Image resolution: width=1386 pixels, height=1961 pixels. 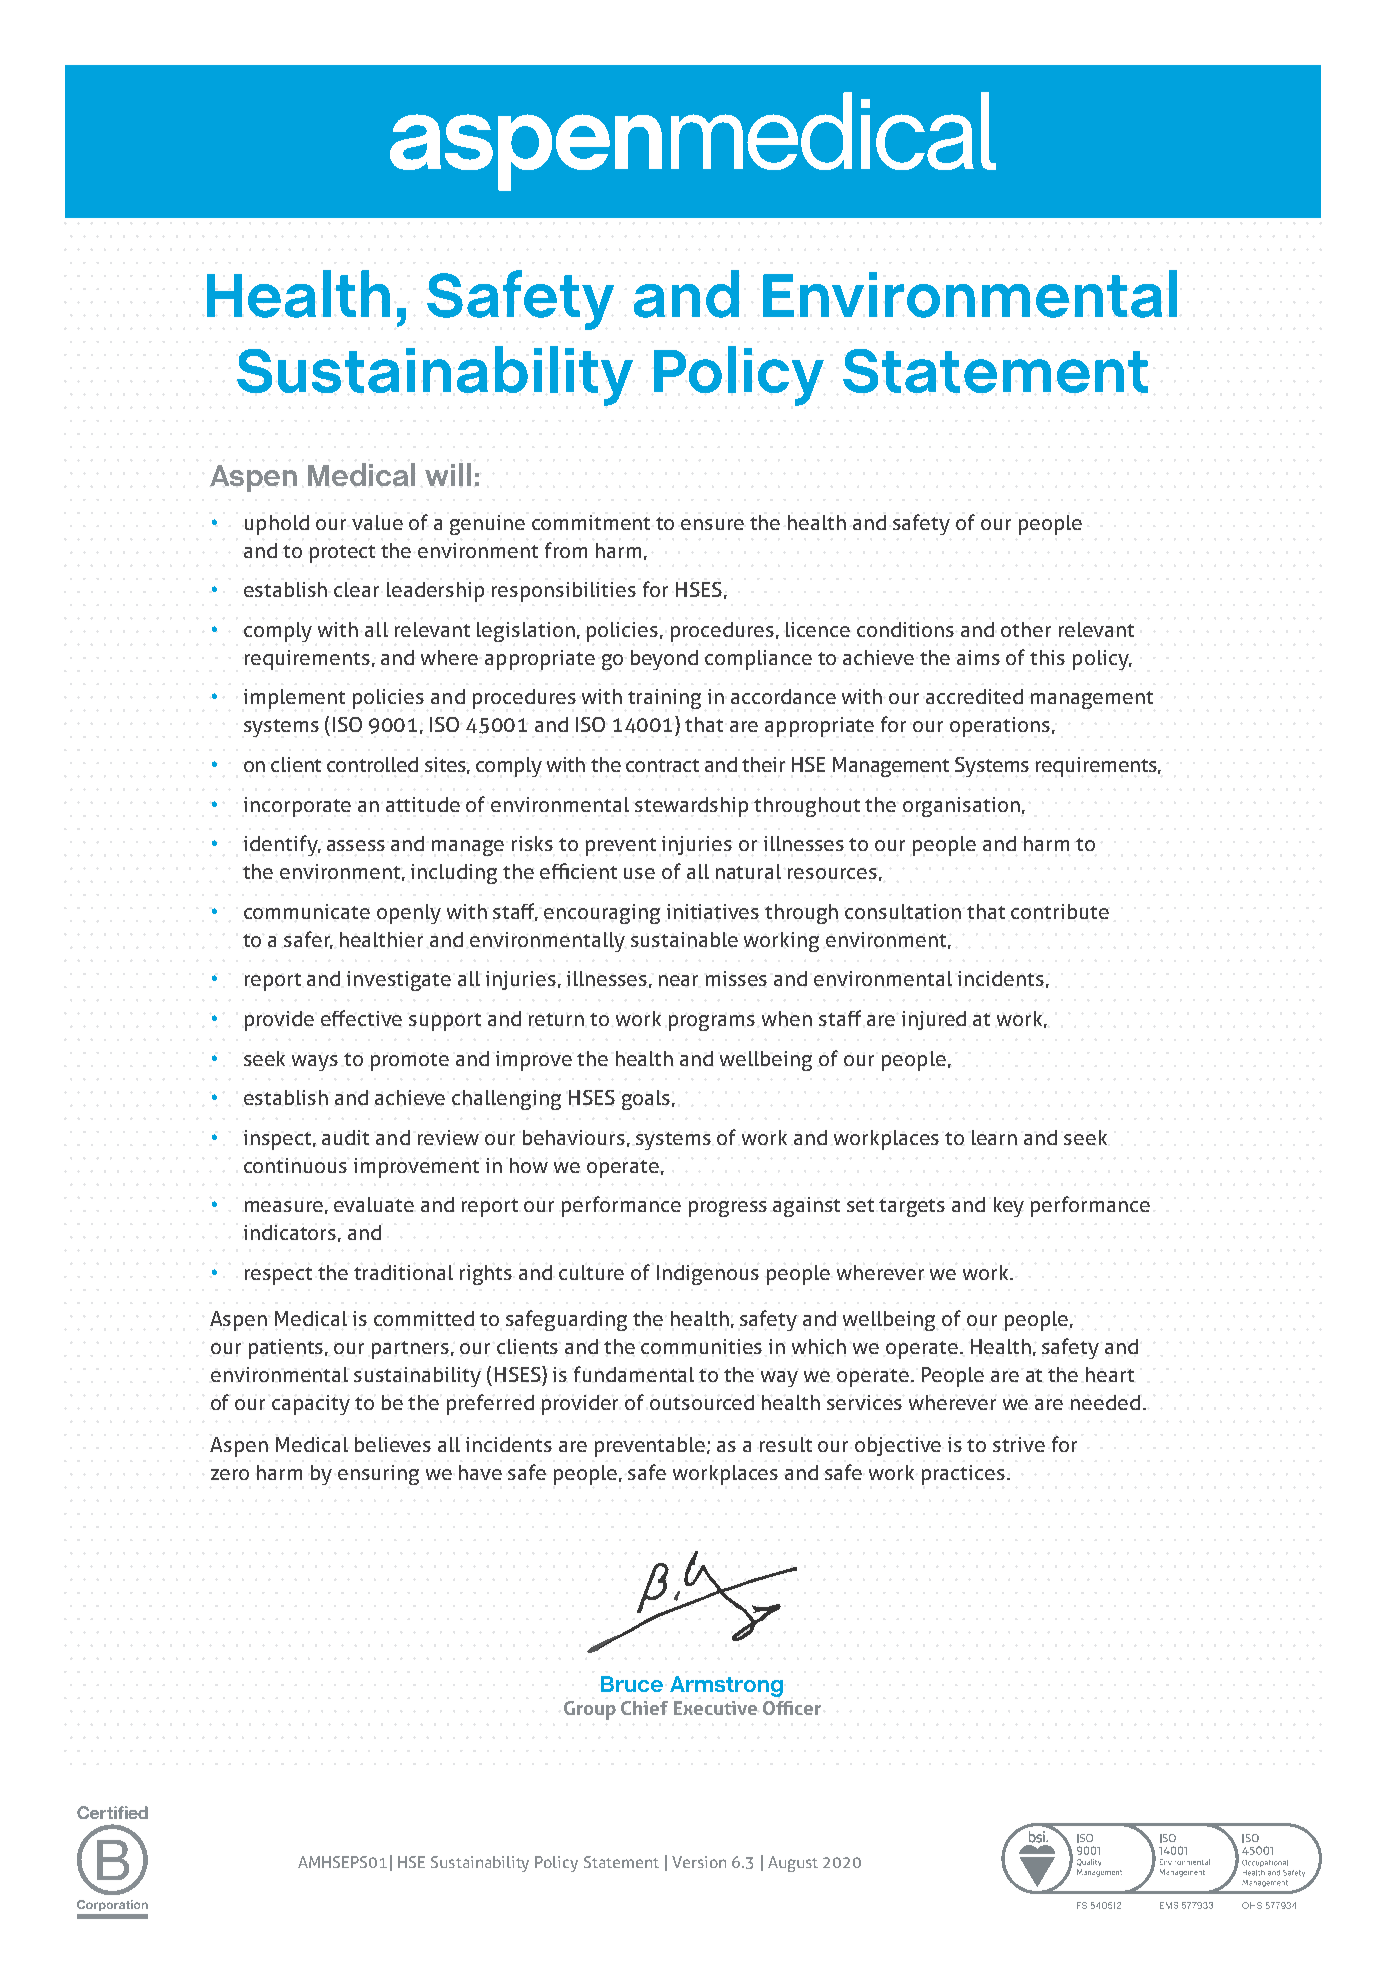 I want to click on continuous, so click(x=295, y=1165).
